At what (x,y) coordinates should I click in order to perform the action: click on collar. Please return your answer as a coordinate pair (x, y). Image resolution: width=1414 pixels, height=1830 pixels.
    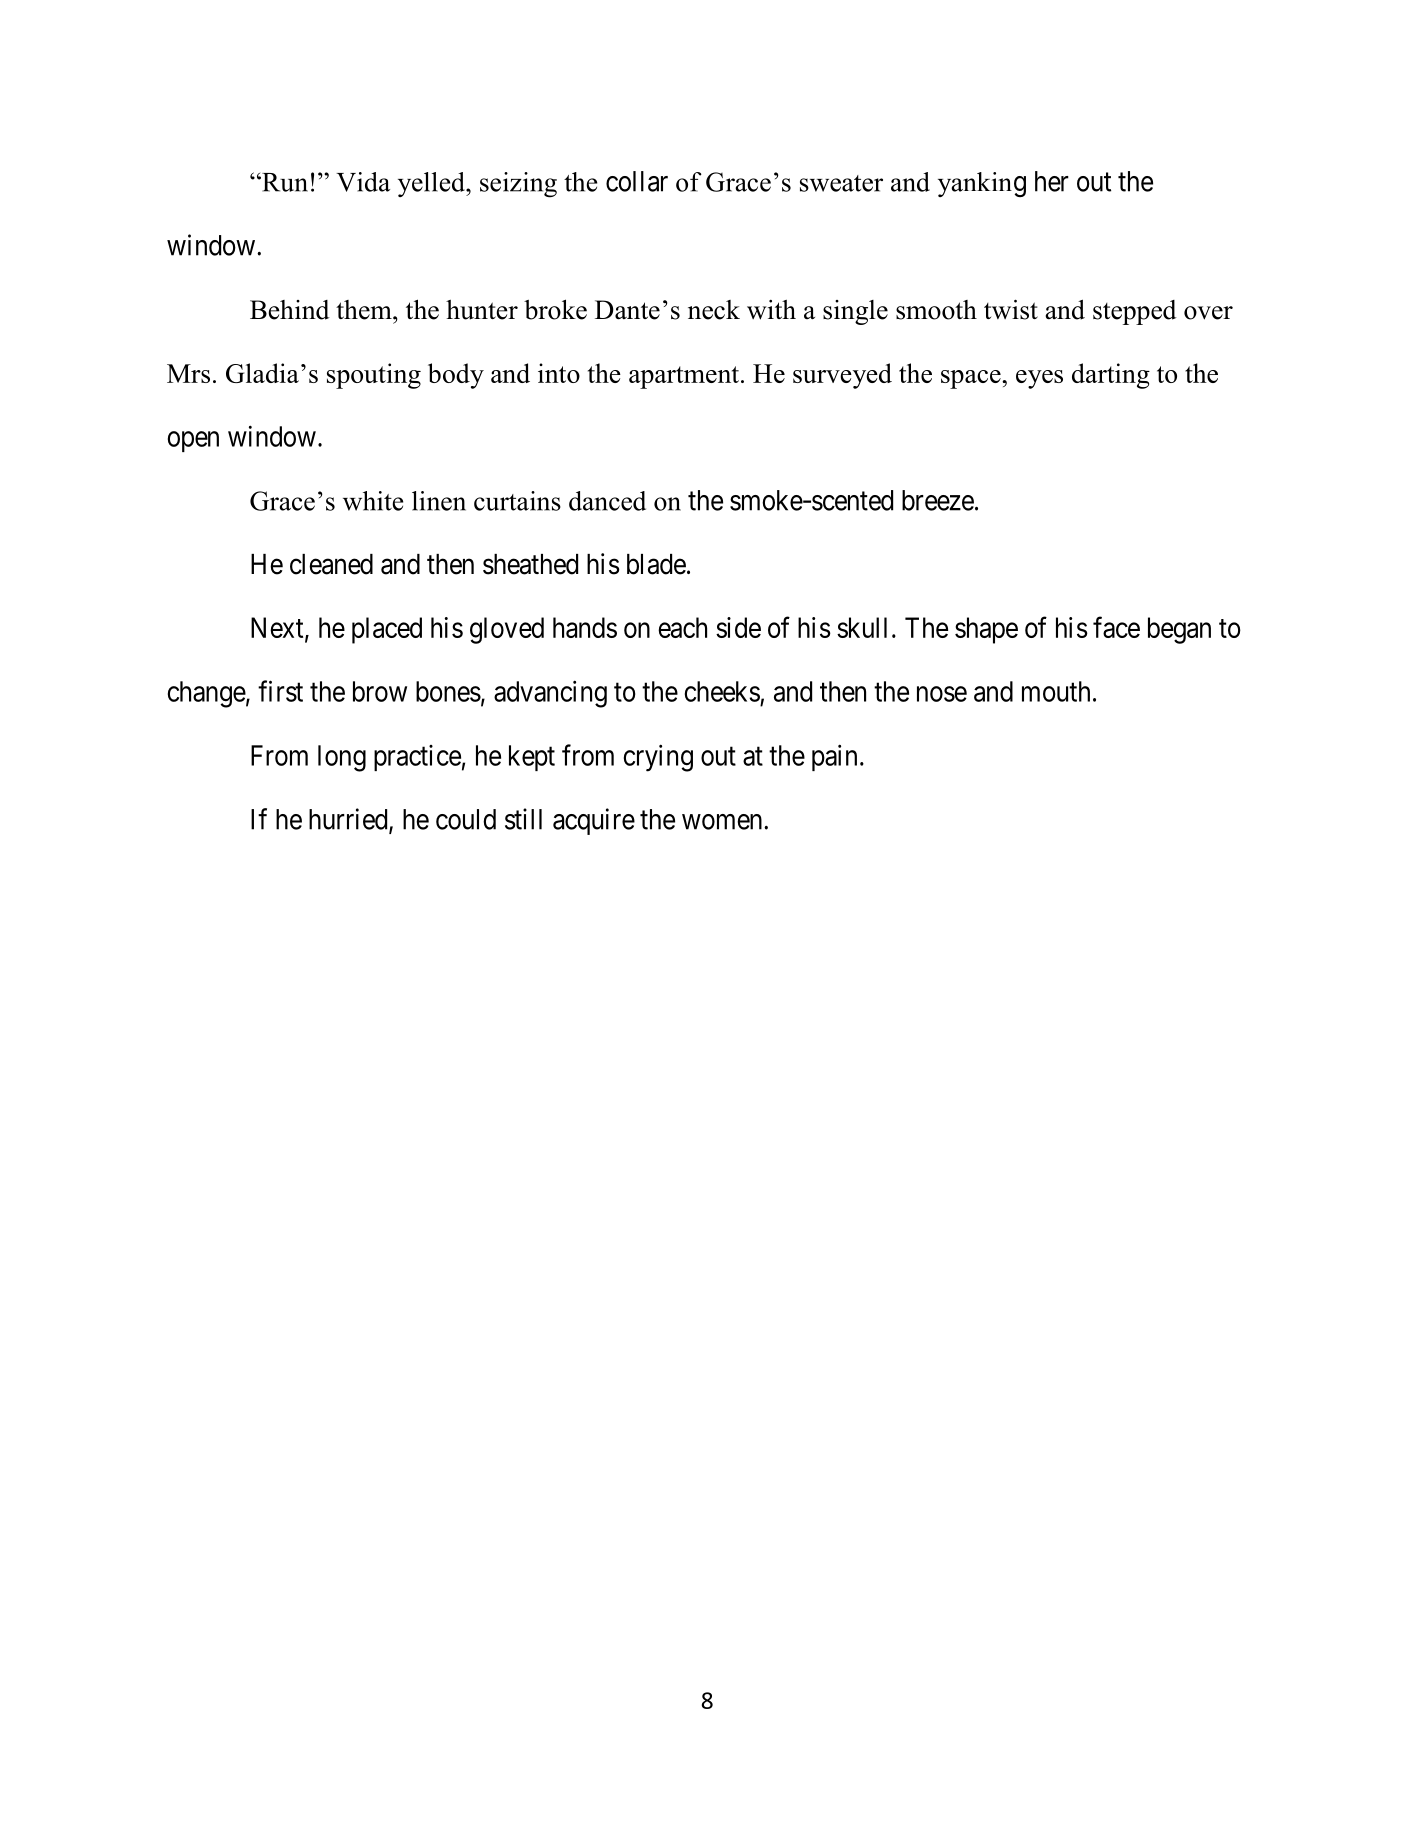
    Looking at the image, I should click on (637, 181).
